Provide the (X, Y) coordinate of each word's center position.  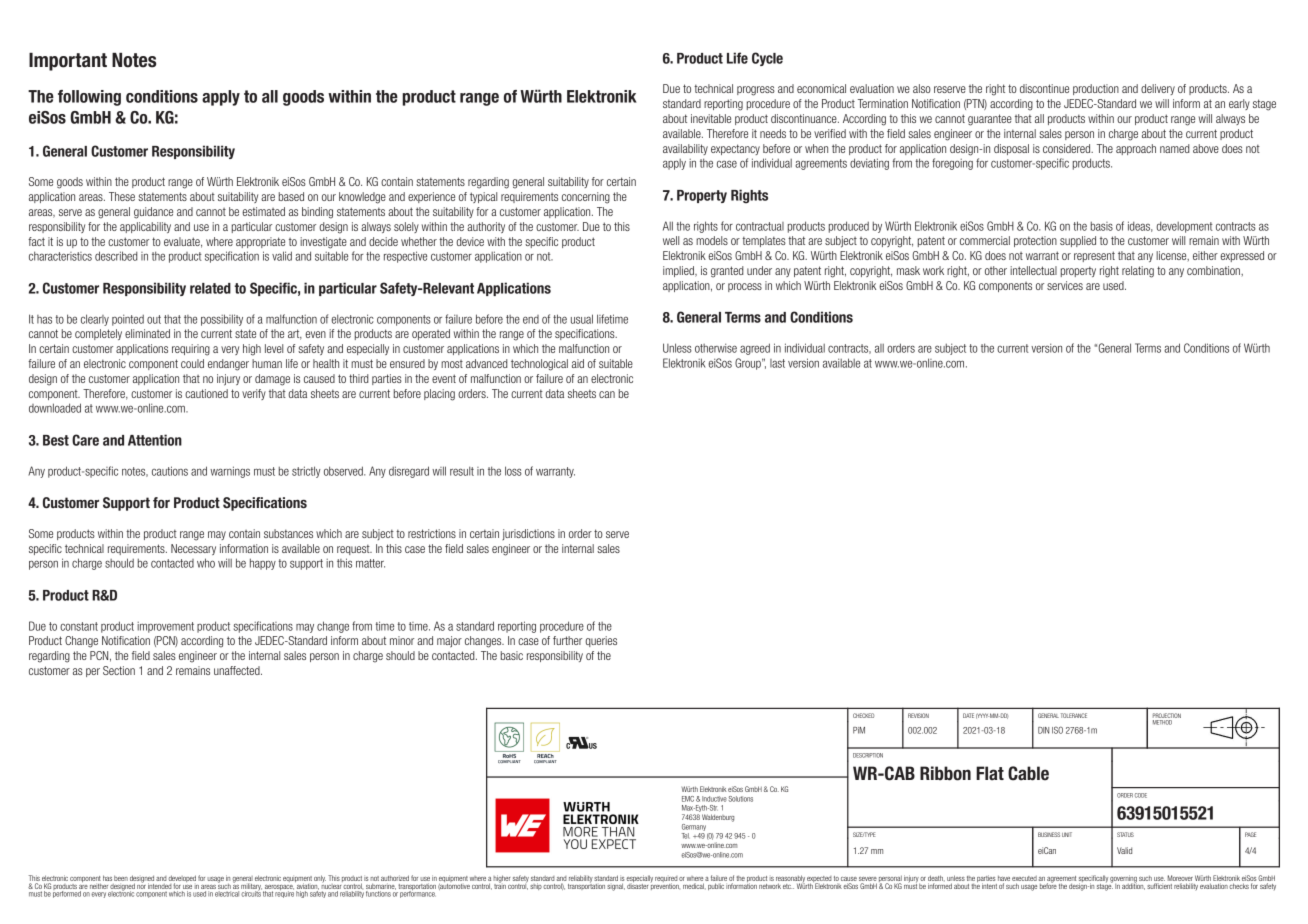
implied (679, 271)
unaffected (238, 670)
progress (756, 91)
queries (601, 641)
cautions (170, 471)
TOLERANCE (1074, 715)
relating (1138, 272)
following (89, 98)
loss (513, 471)
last (777, 363)
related (210, 288)
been (121, 878)
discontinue (1044, 88)
